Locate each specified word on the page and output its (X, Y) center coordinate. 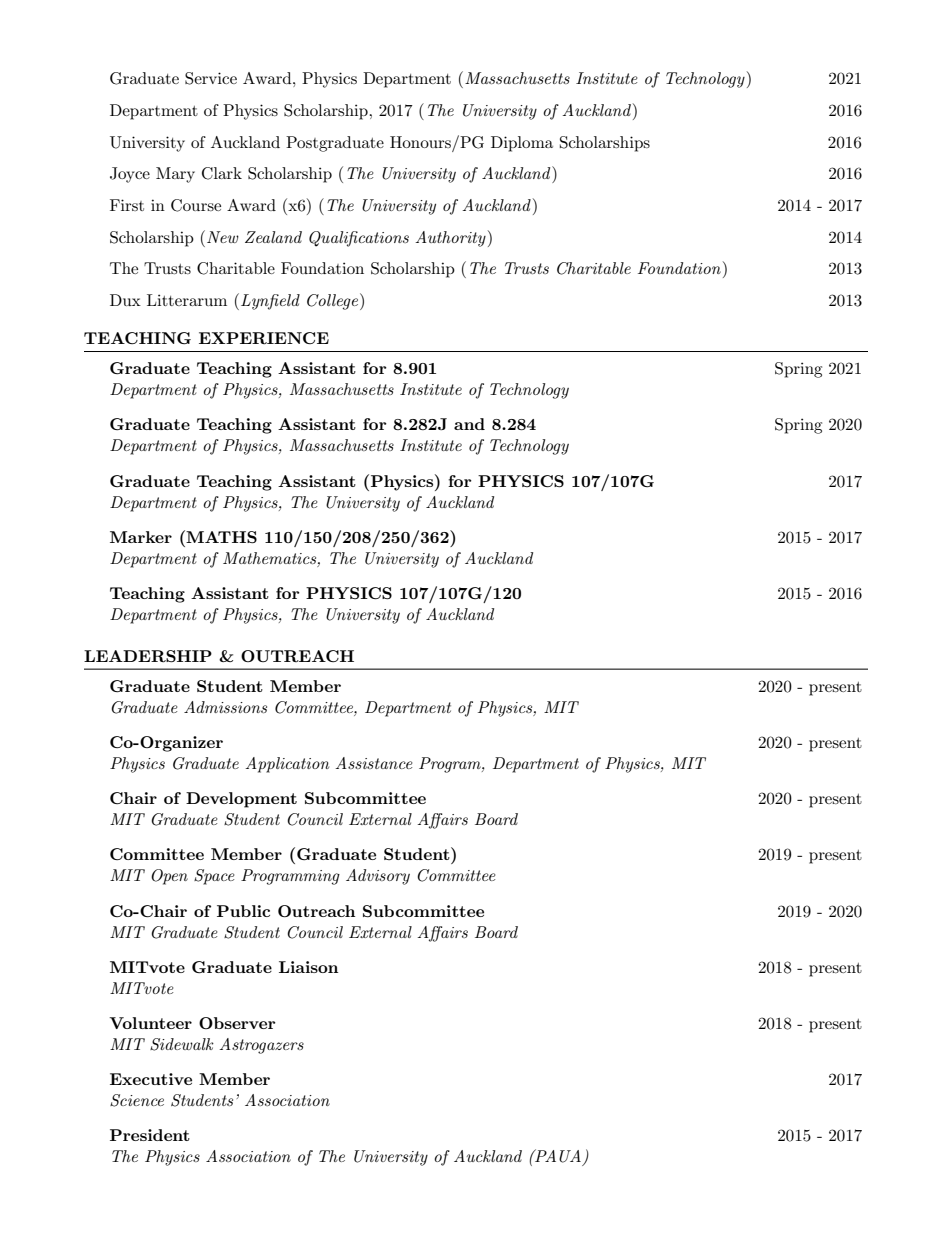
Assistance (374, 763)
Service (211, 78)
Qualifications (359, 239)
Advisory (378, 877)
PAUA (557, 1156)
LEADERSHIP (148, 656)
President (150, 1135)
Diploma (522, 144)
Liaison (308, 967)
